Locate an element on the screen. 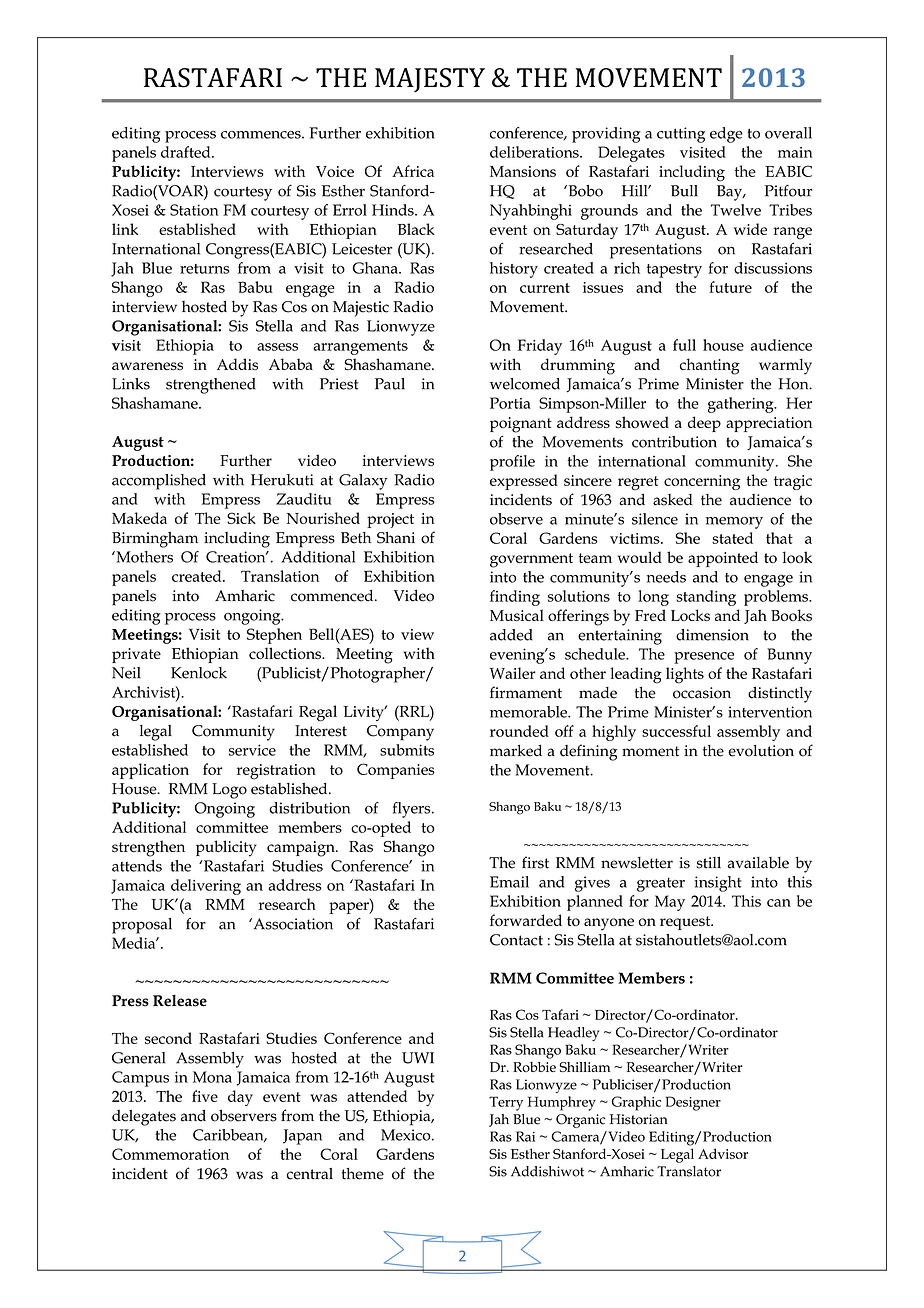 The width and height of the screenshot is (924, 1308). Stephen is located at coordinates (274, 636).
